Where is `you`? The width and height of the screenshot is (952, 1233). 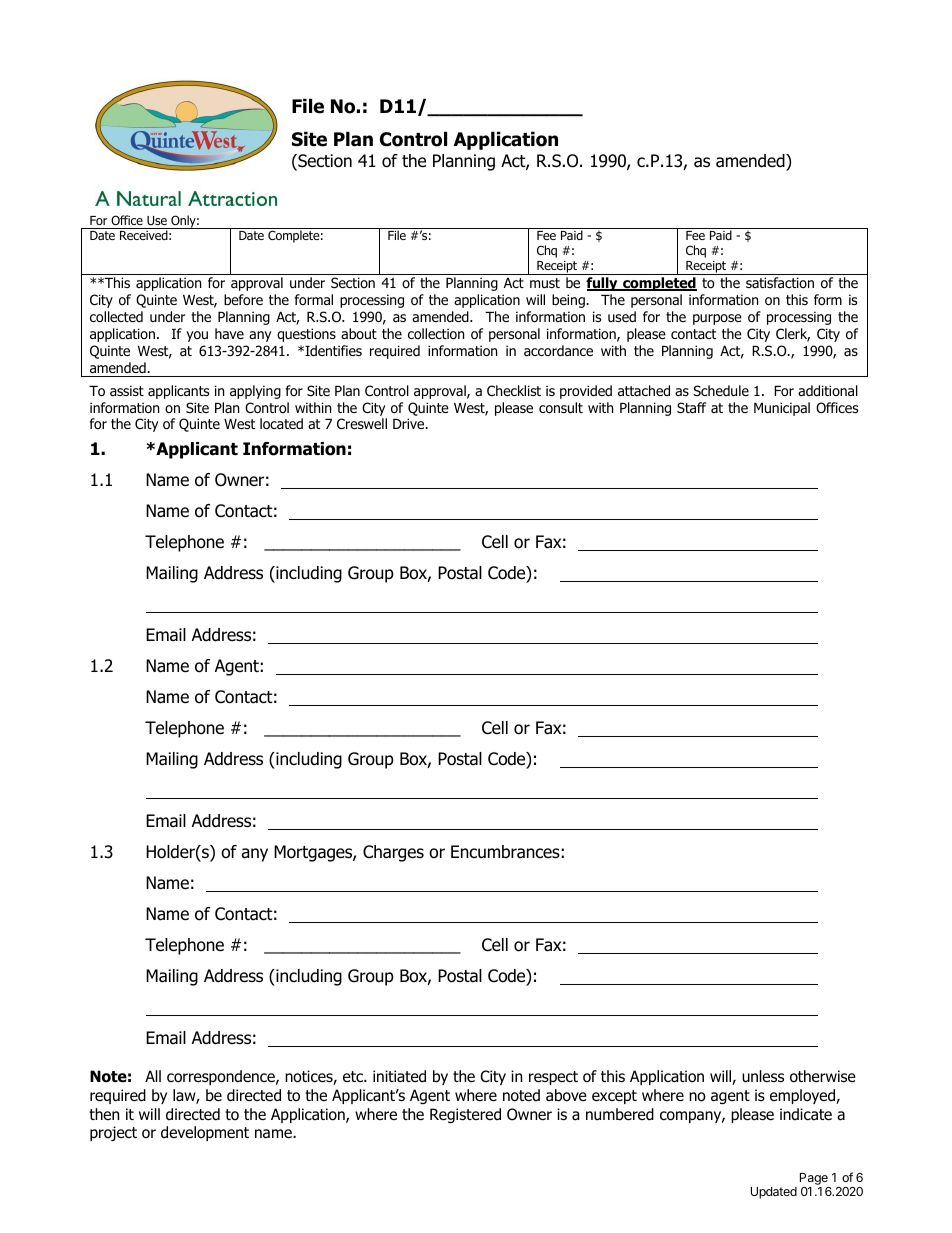 you is located at coordinates (197, 336).
